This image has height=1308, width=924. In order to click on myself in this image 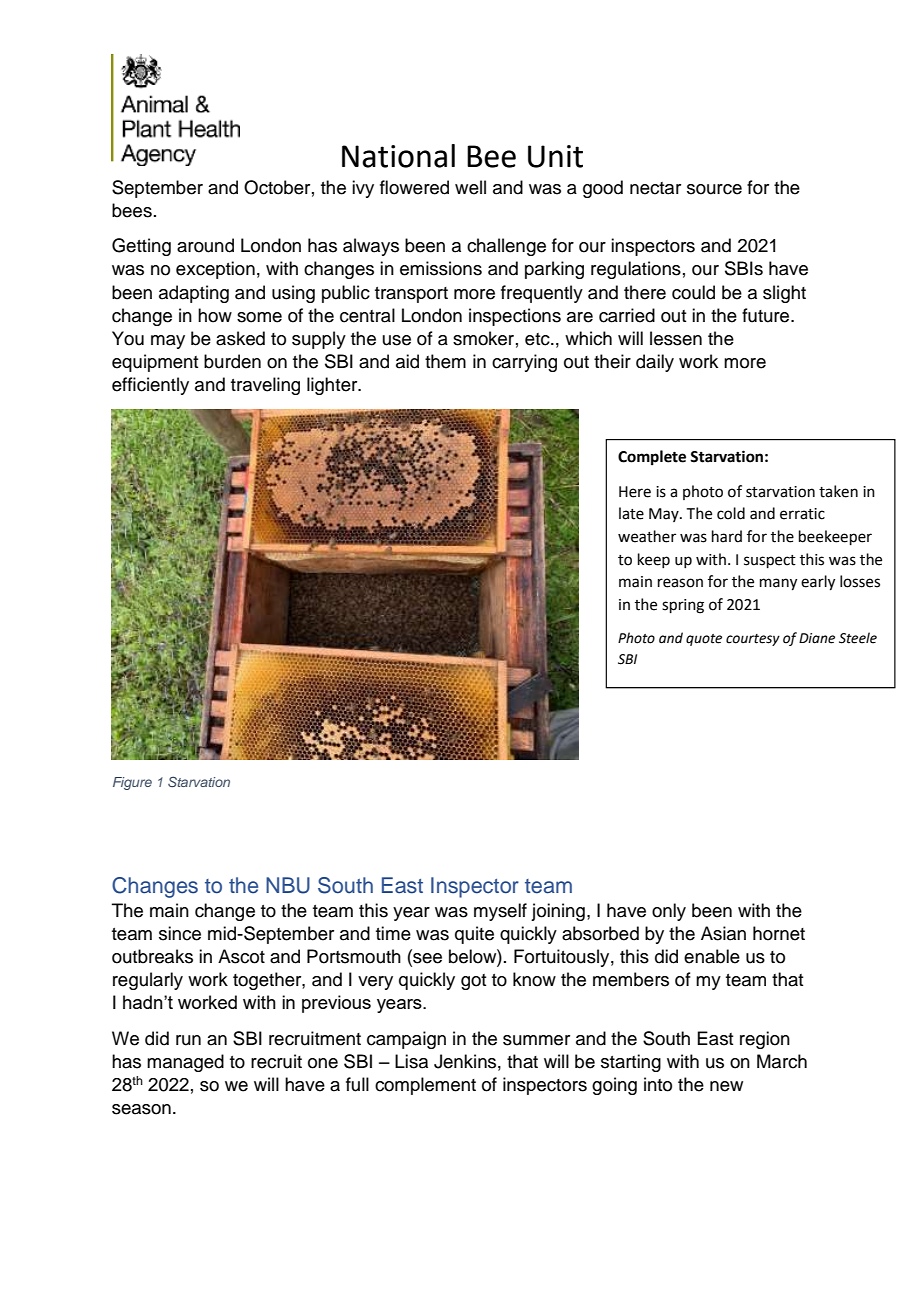, I will do `click(500, 912)`.
